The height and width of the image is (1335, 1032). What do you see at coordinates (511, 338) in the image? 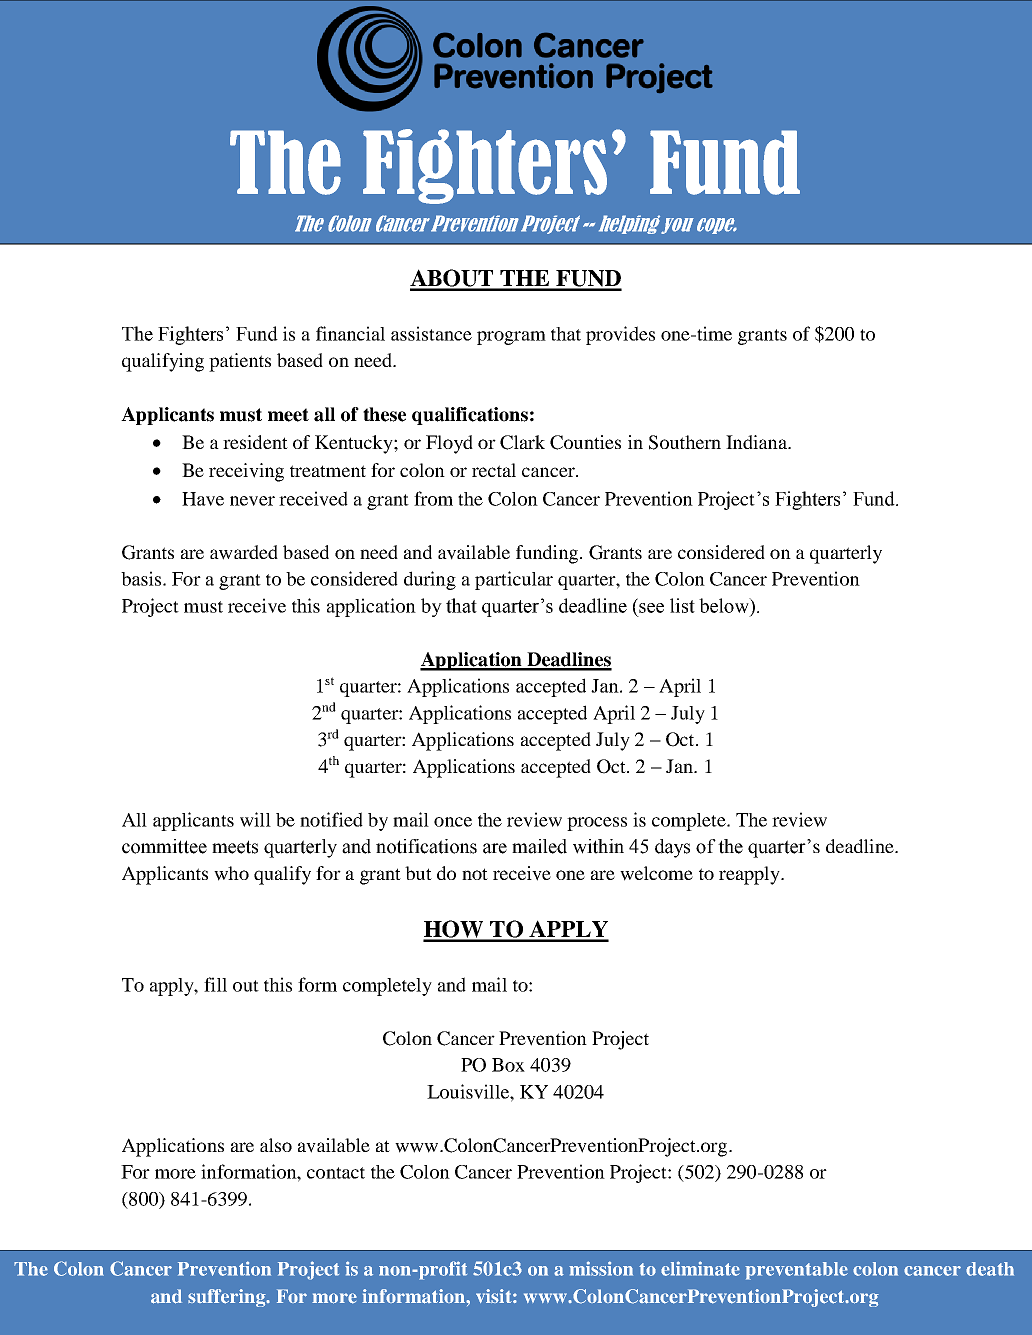
I see `program` at bounding box center [511, 338].
